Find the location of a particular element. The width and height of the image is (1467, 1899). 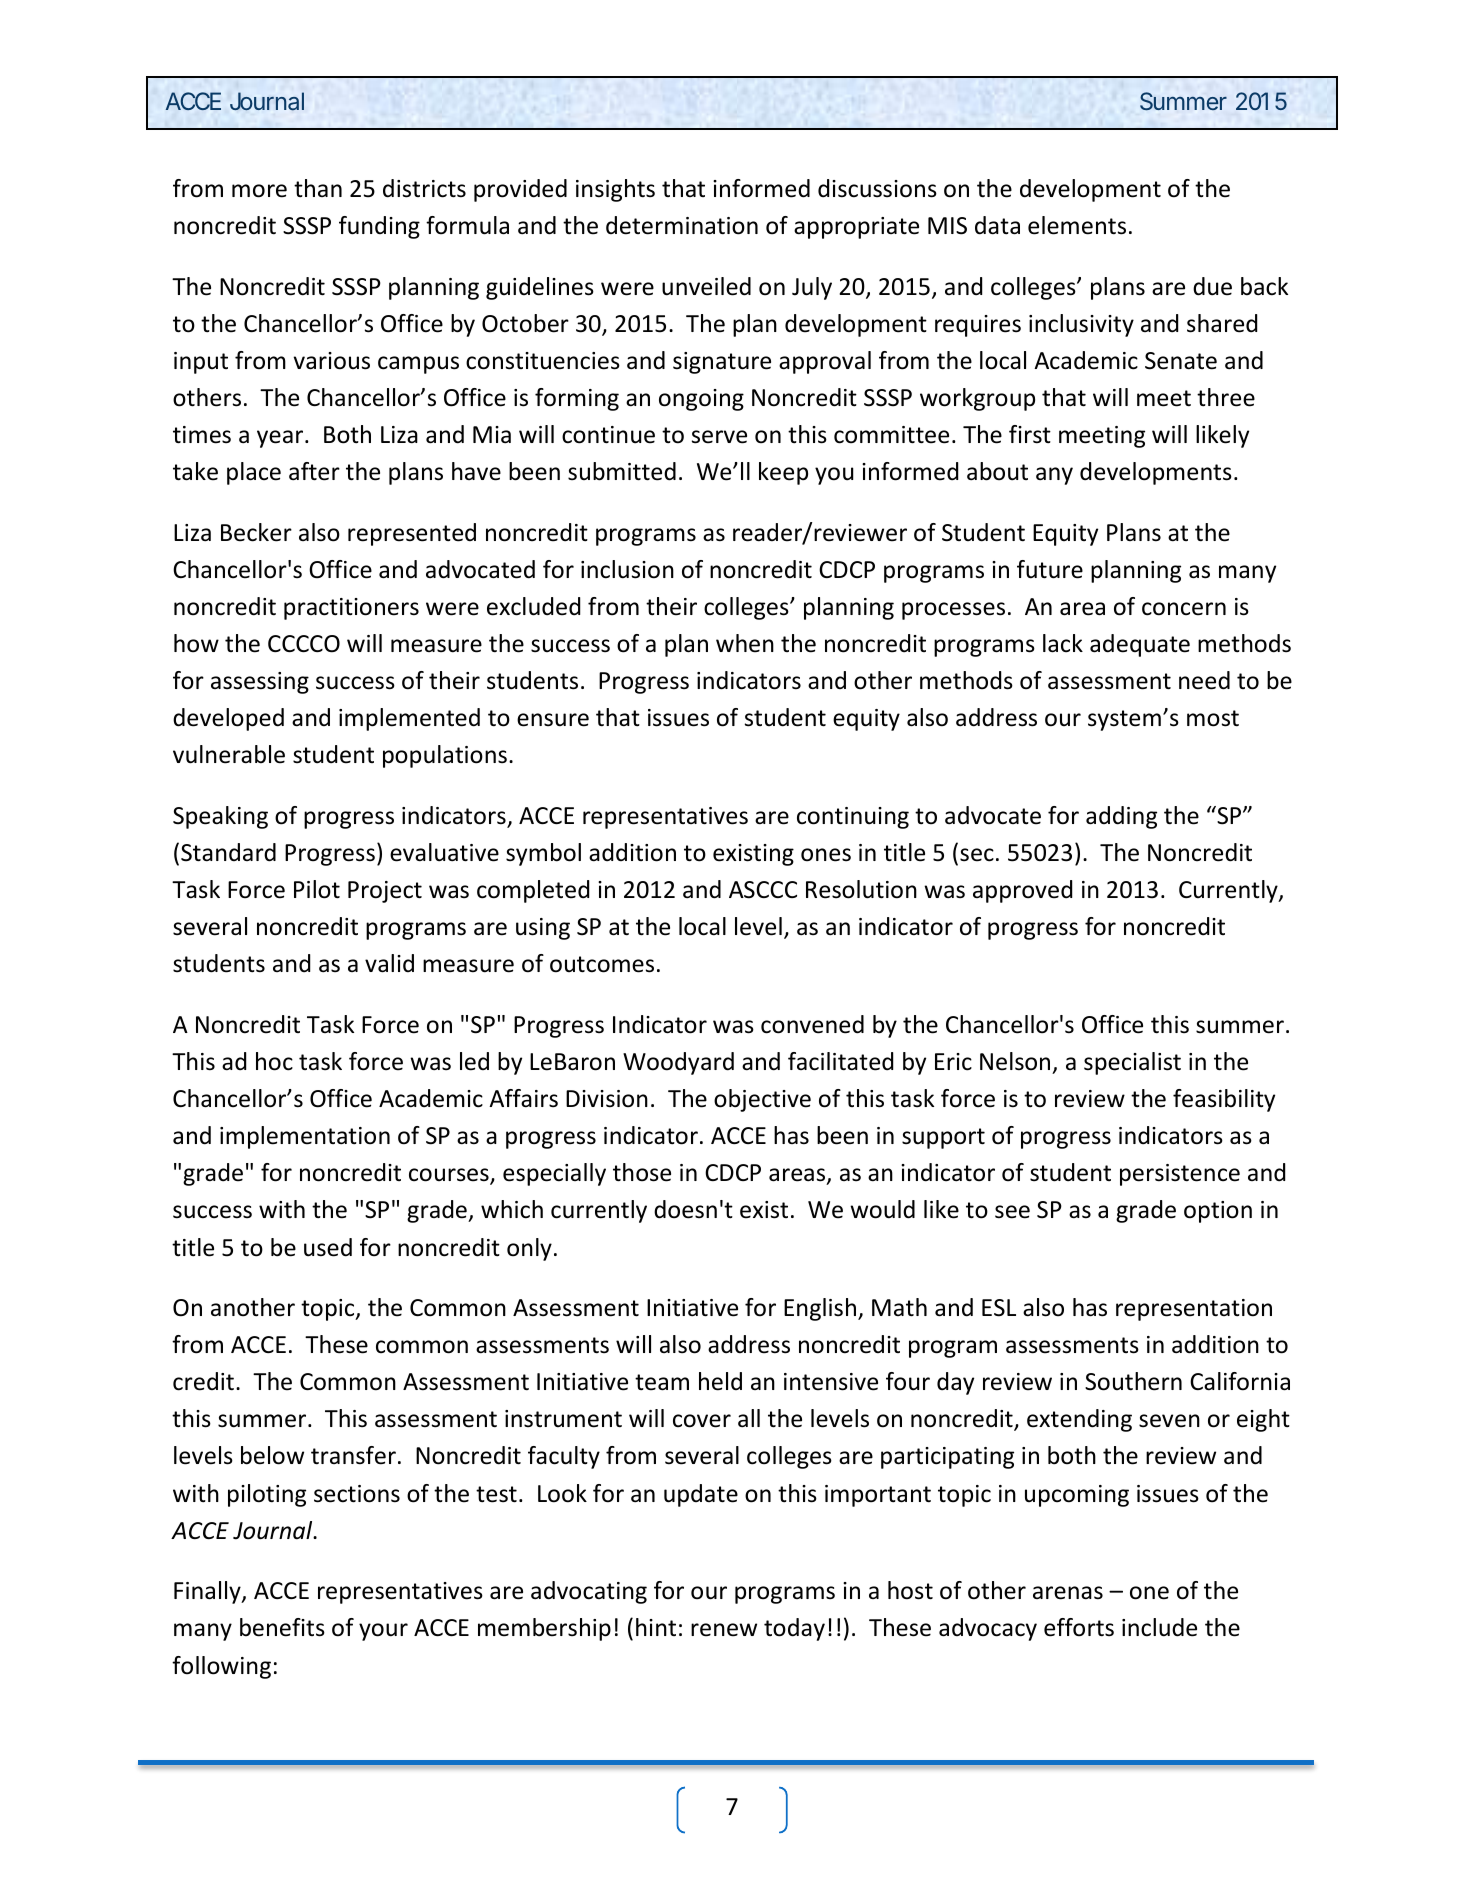

Project is located at coordinates (385, 892).
